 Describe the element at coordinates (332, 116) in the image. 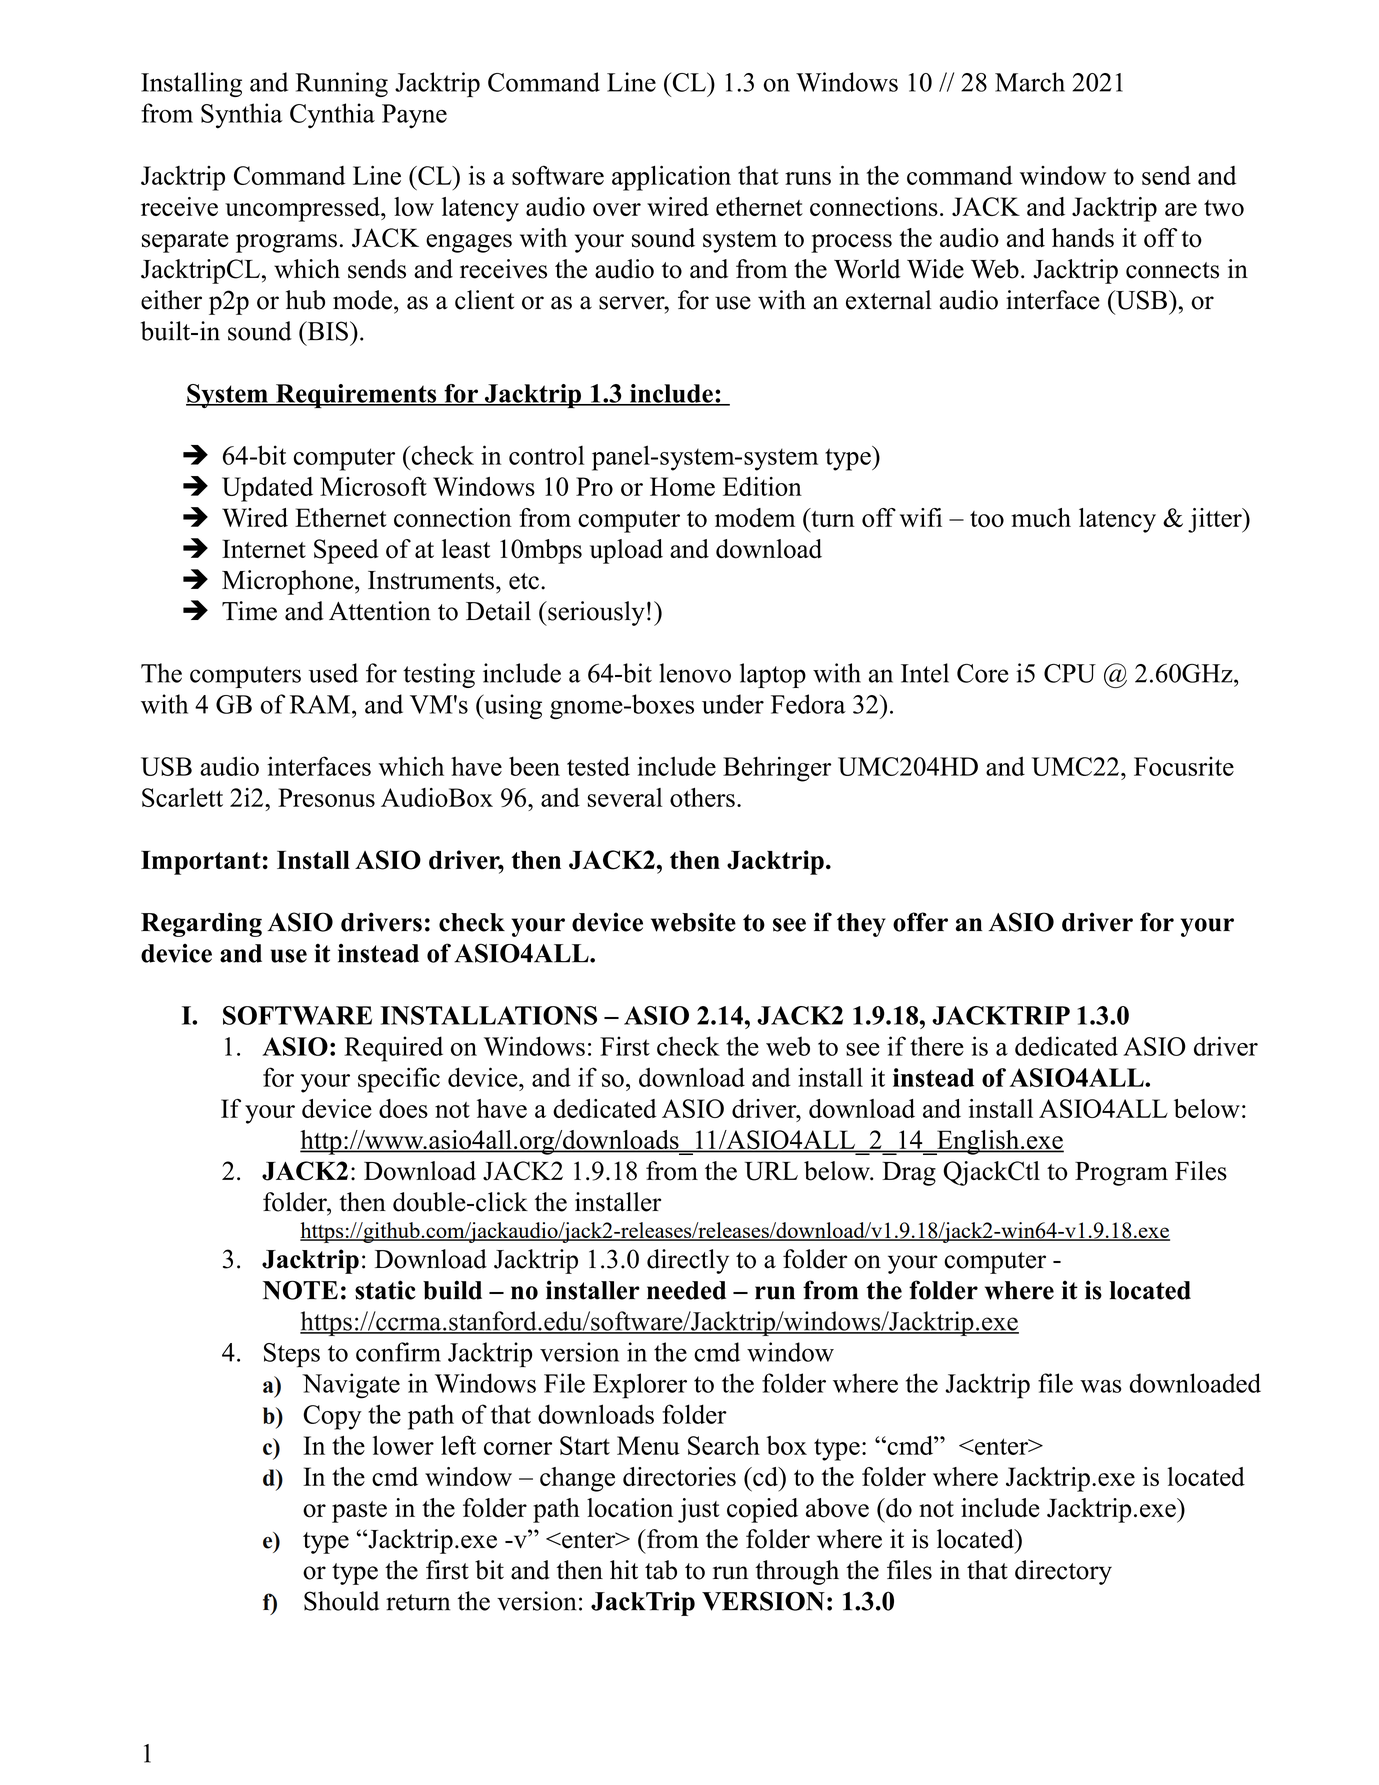

I see `Cynthia` at that location.
